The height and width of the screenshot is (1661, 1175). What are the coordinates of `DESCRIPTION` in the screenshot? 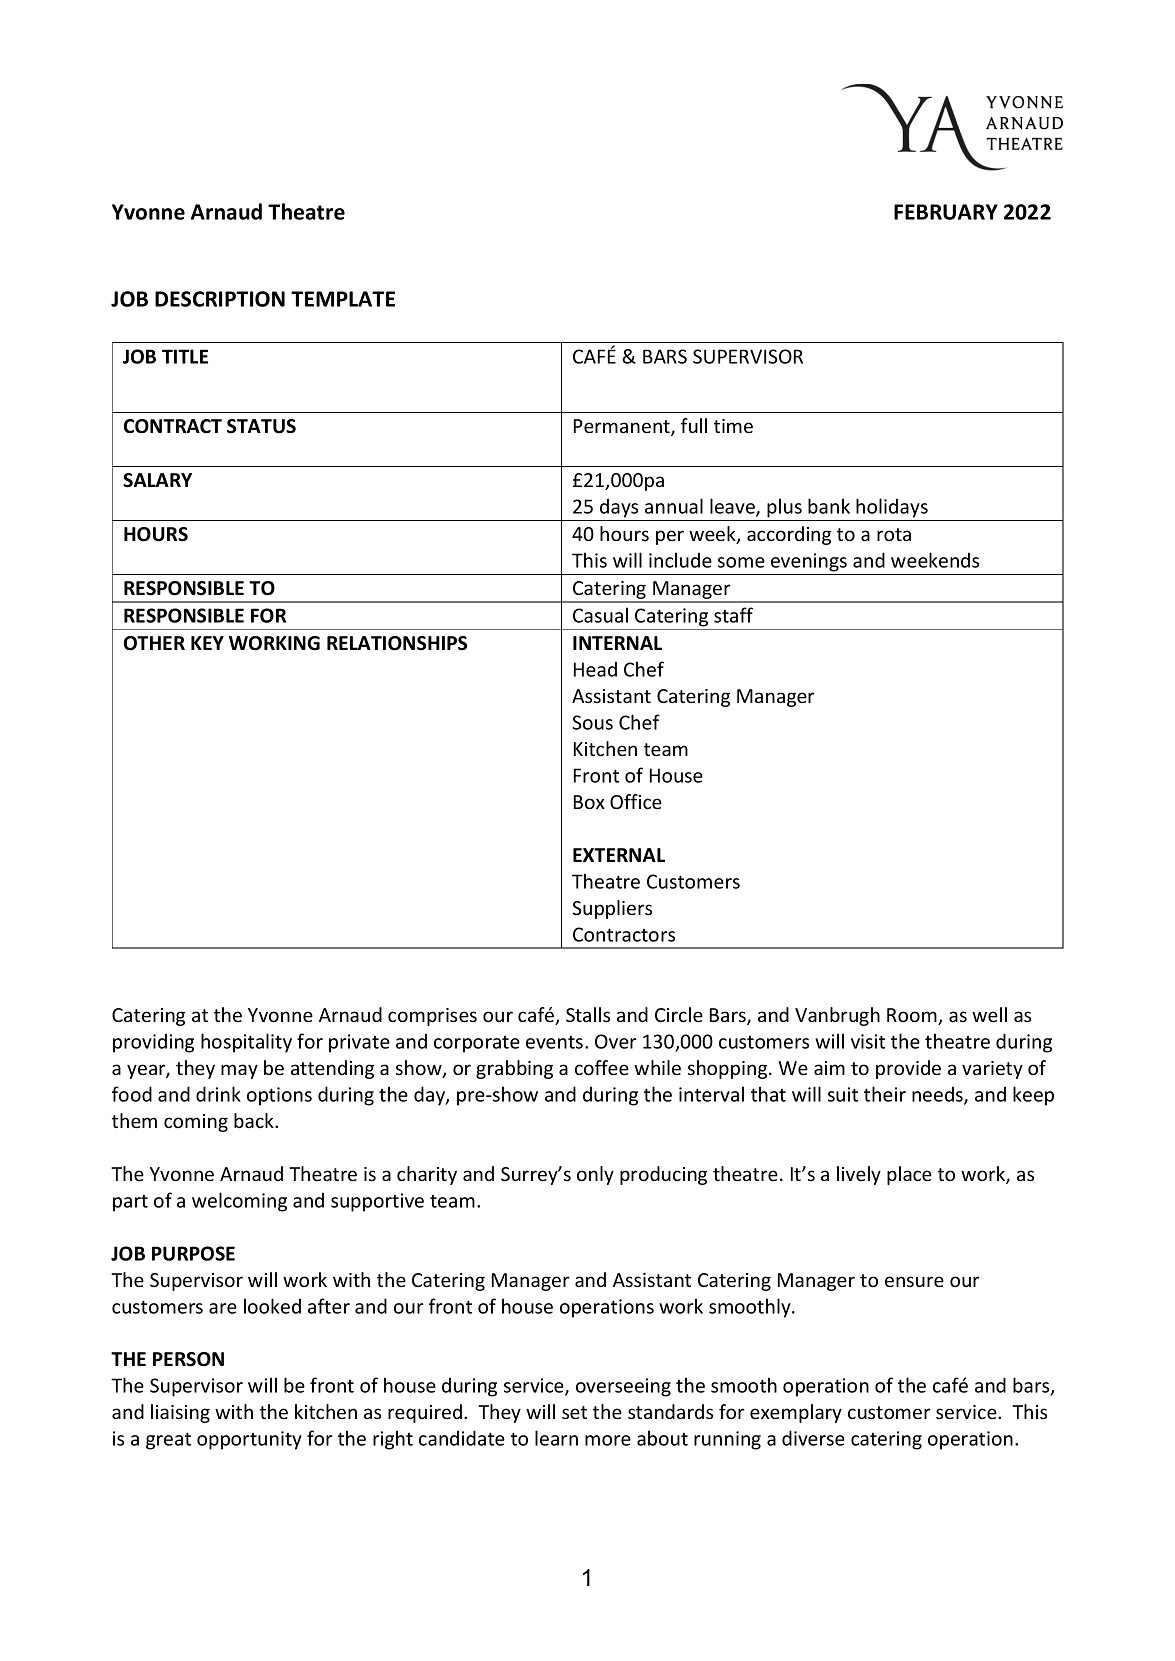 It's located at (220, 299).
